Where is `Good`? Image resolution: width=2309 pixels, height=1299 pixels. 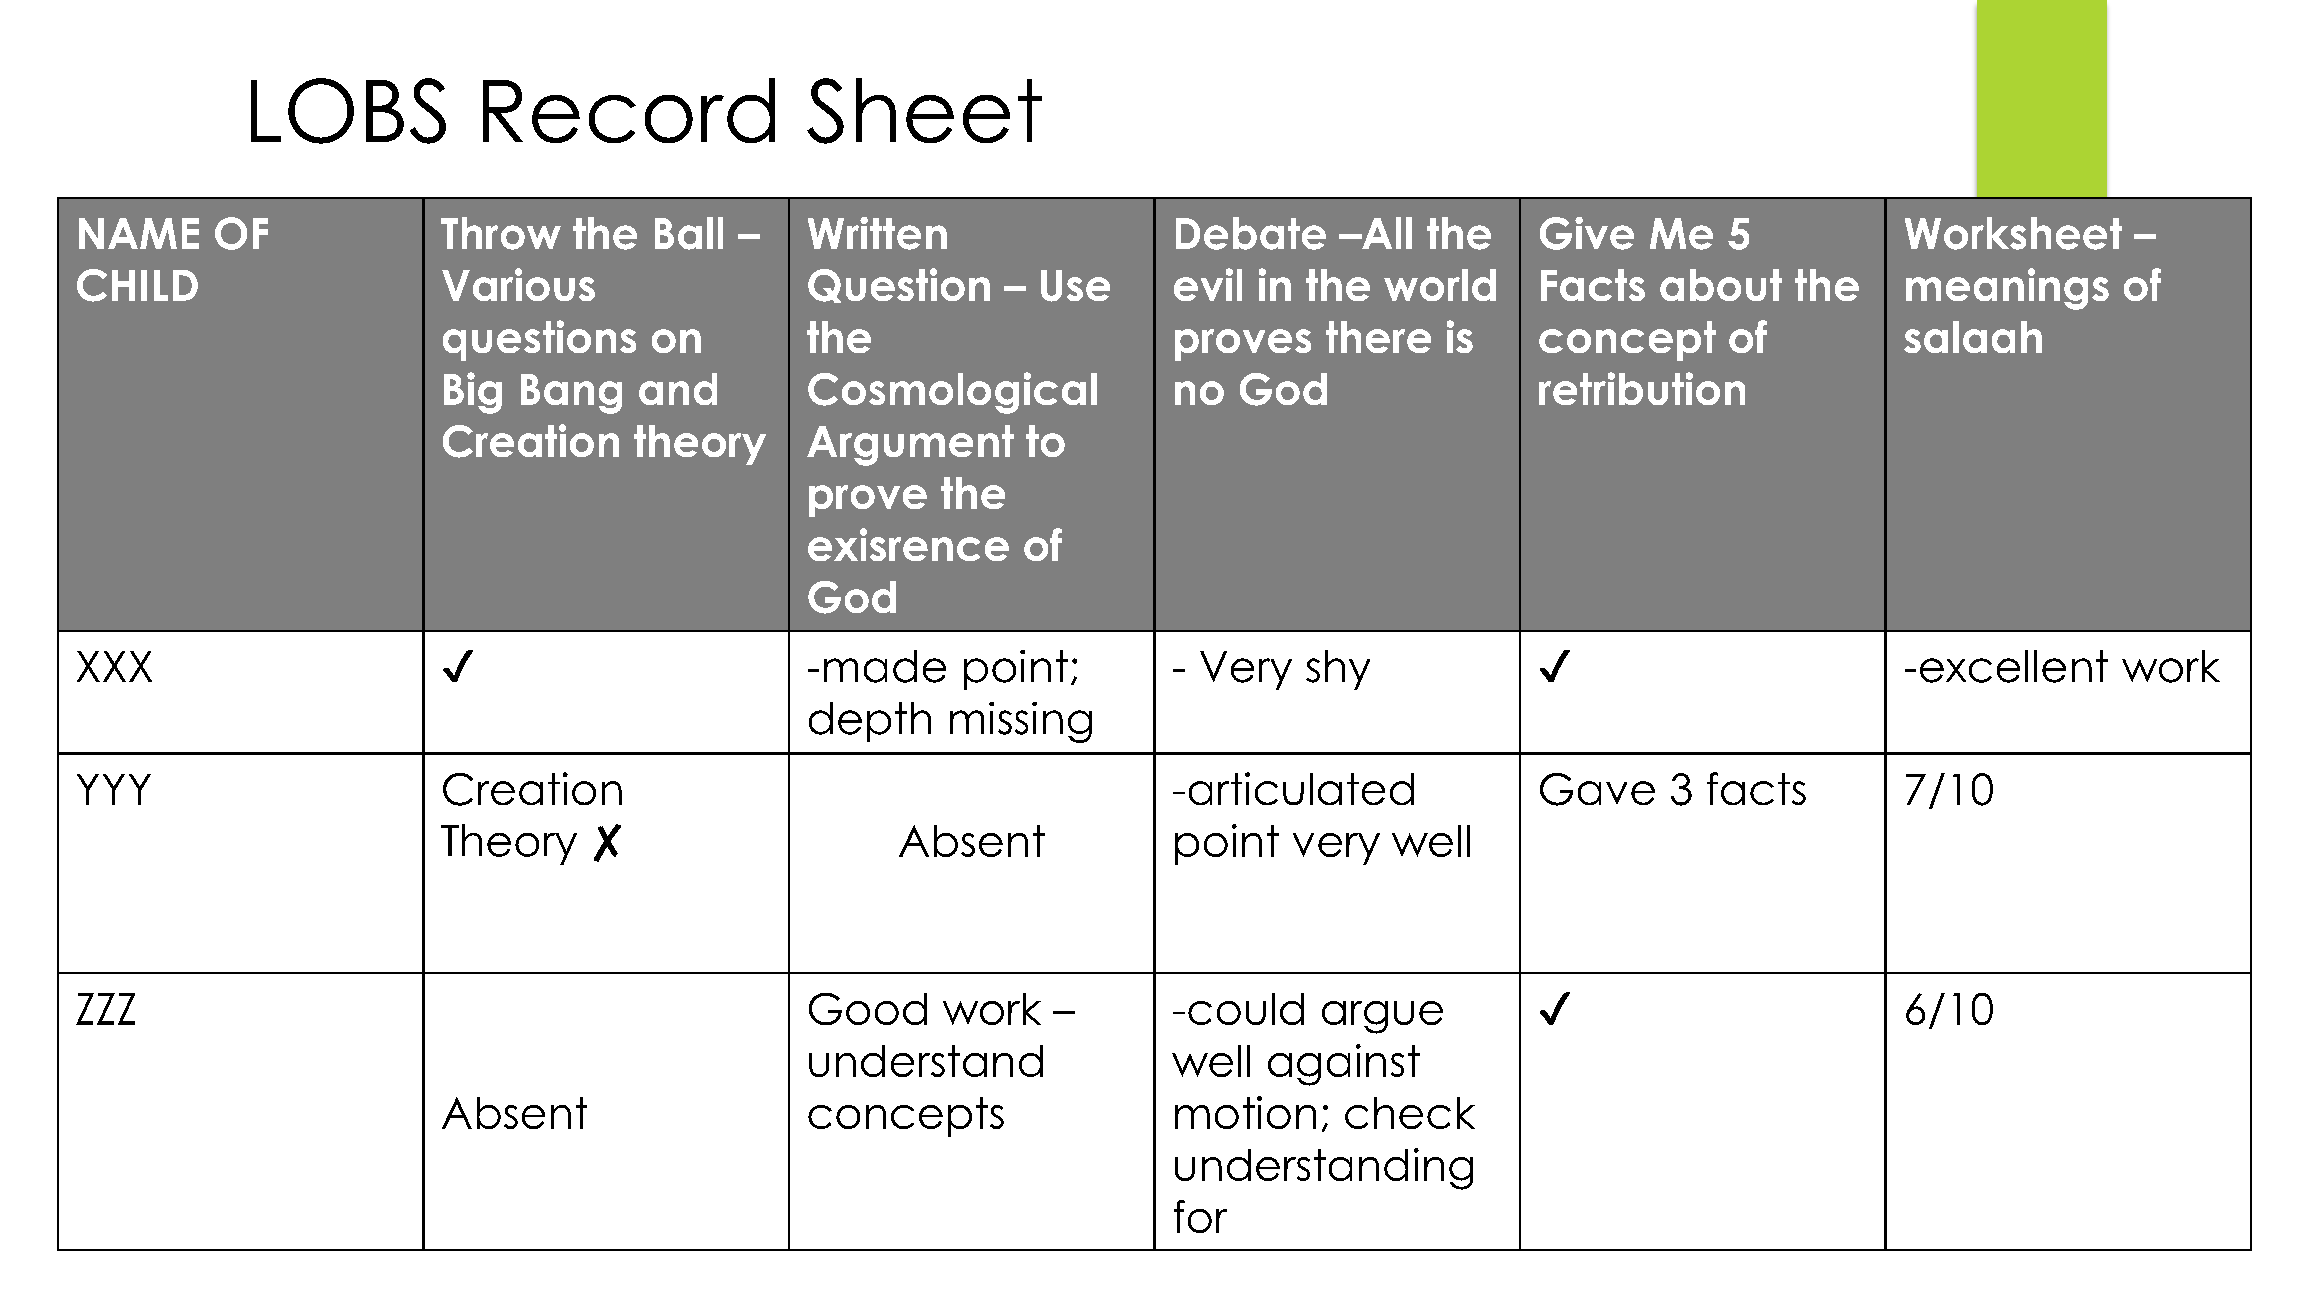
Good is located at coordinates (868, 1009).
